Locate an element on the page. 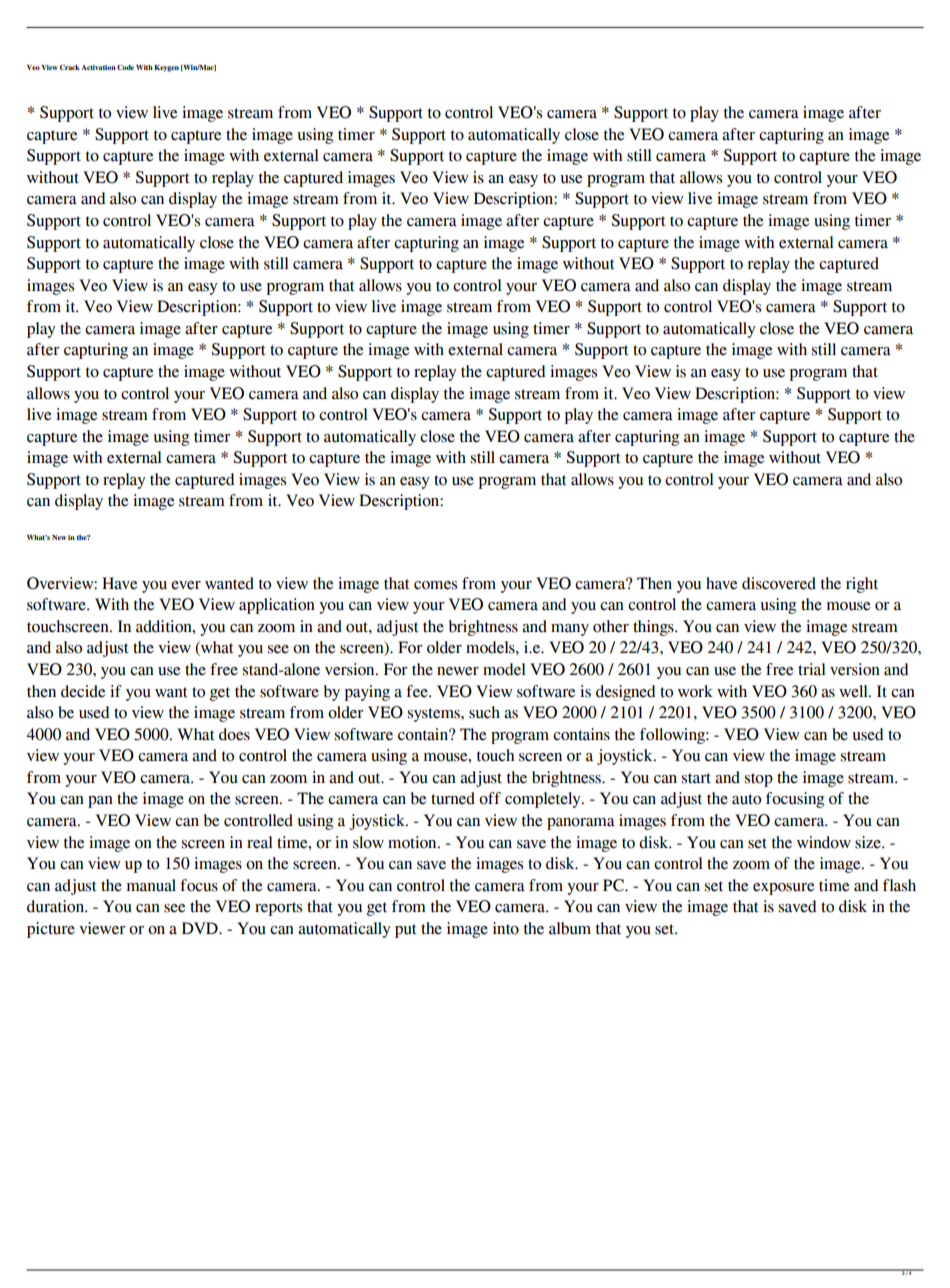 The image size is (950, 1288). newer is located at coordinates (458, 671).
